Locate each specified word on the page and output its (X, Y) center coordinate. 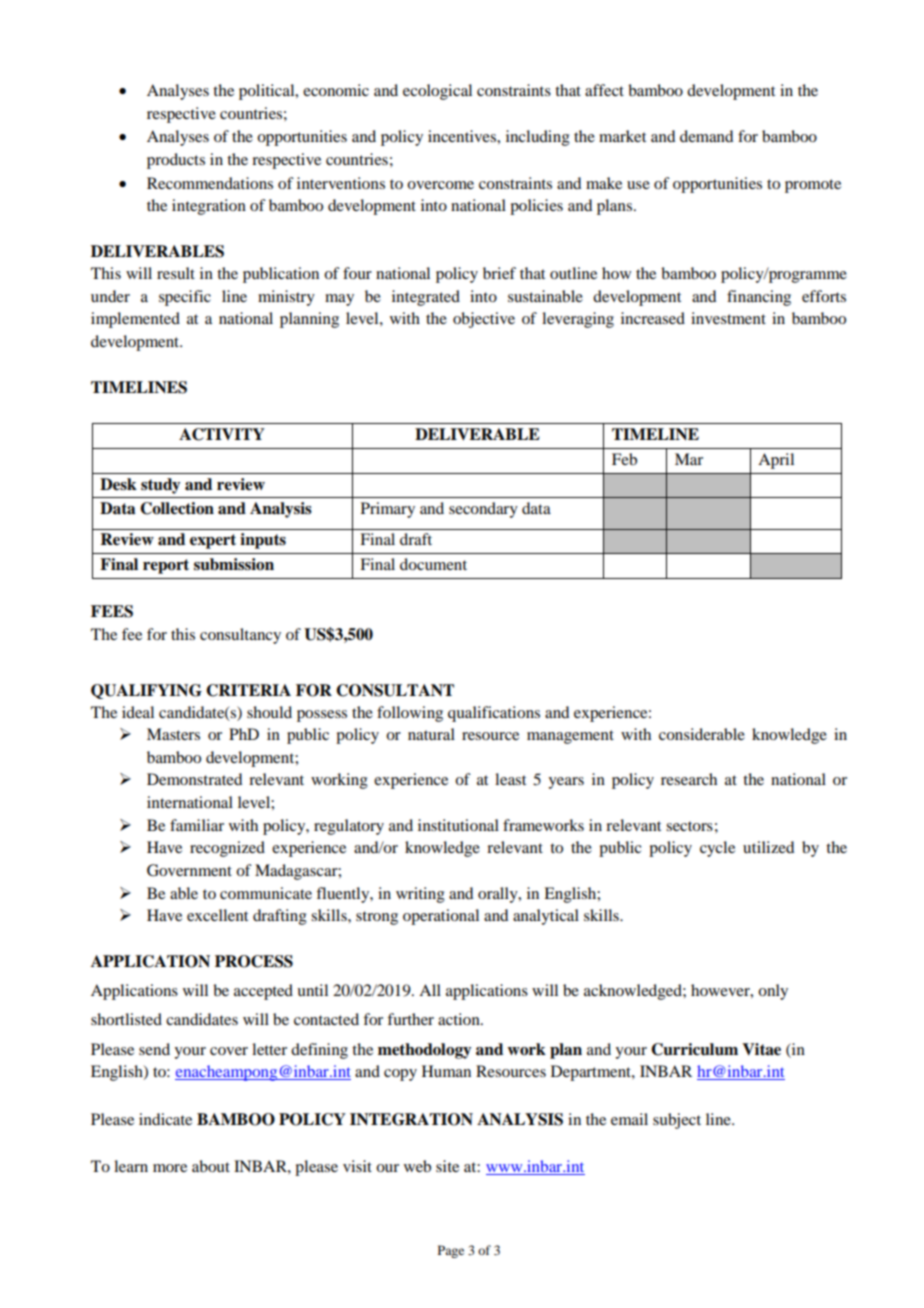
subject (677, 1121)
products (176, 161)
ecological (437, 92)
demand (706, 136)
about (211, 1166)
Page (451, 1251)
